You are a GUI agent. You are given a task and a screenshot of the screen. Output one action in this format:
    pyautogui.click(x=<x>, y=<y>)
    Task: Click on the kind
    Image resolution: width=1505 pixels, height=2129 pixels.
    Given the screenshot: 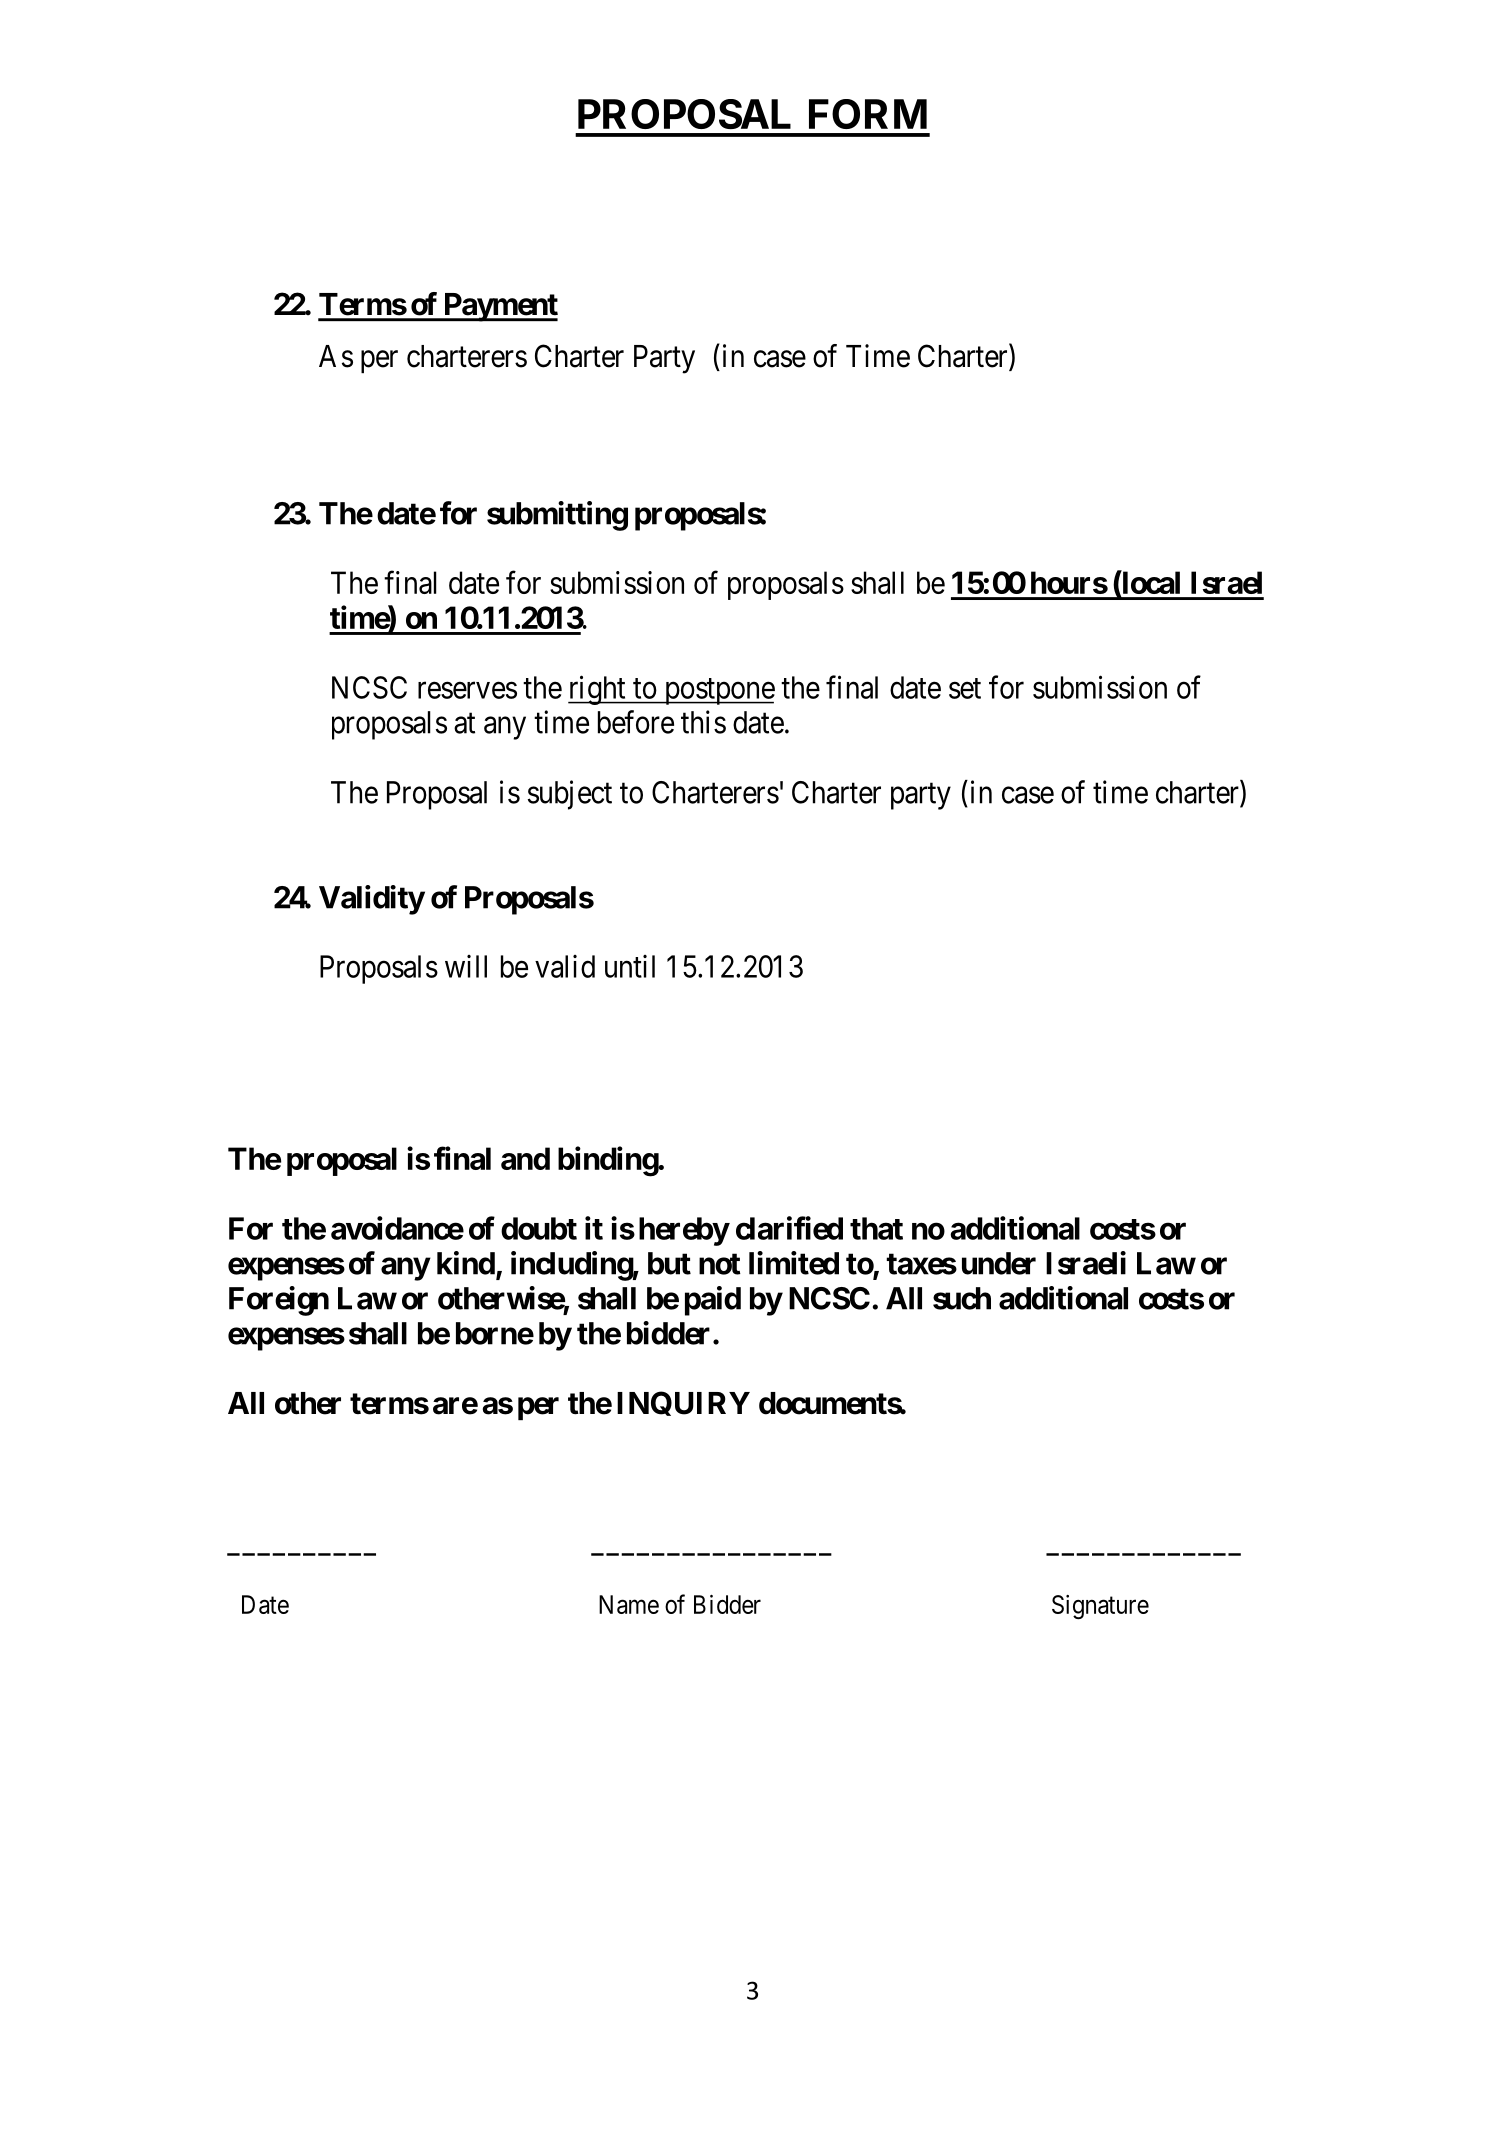 What is the action you would take?
    pyautogui.click(x=466, y=1263)
